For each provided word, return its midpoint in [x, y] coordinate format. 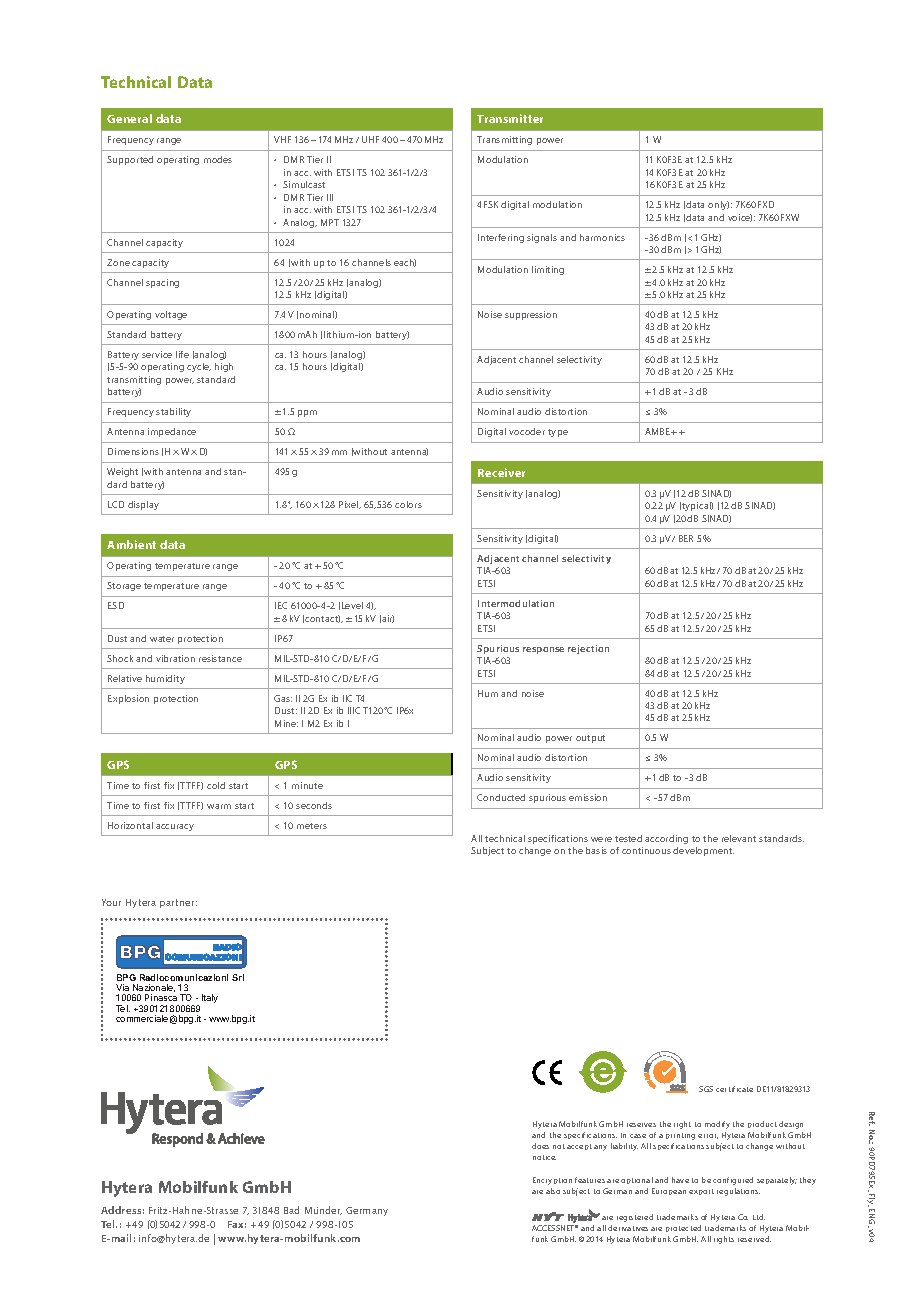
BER [686, 538]
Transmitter [510, 118]
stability [173, 412]
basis [596, 850]
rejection [588, 649]
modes [218, 159]
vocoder [527, 431]
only [718, 205]
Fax [237, 1224]
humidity [165, 679]
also [553, 1191]
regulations [738, 1192]
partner [178, 903]
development [703, 851]
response [543, 650]
